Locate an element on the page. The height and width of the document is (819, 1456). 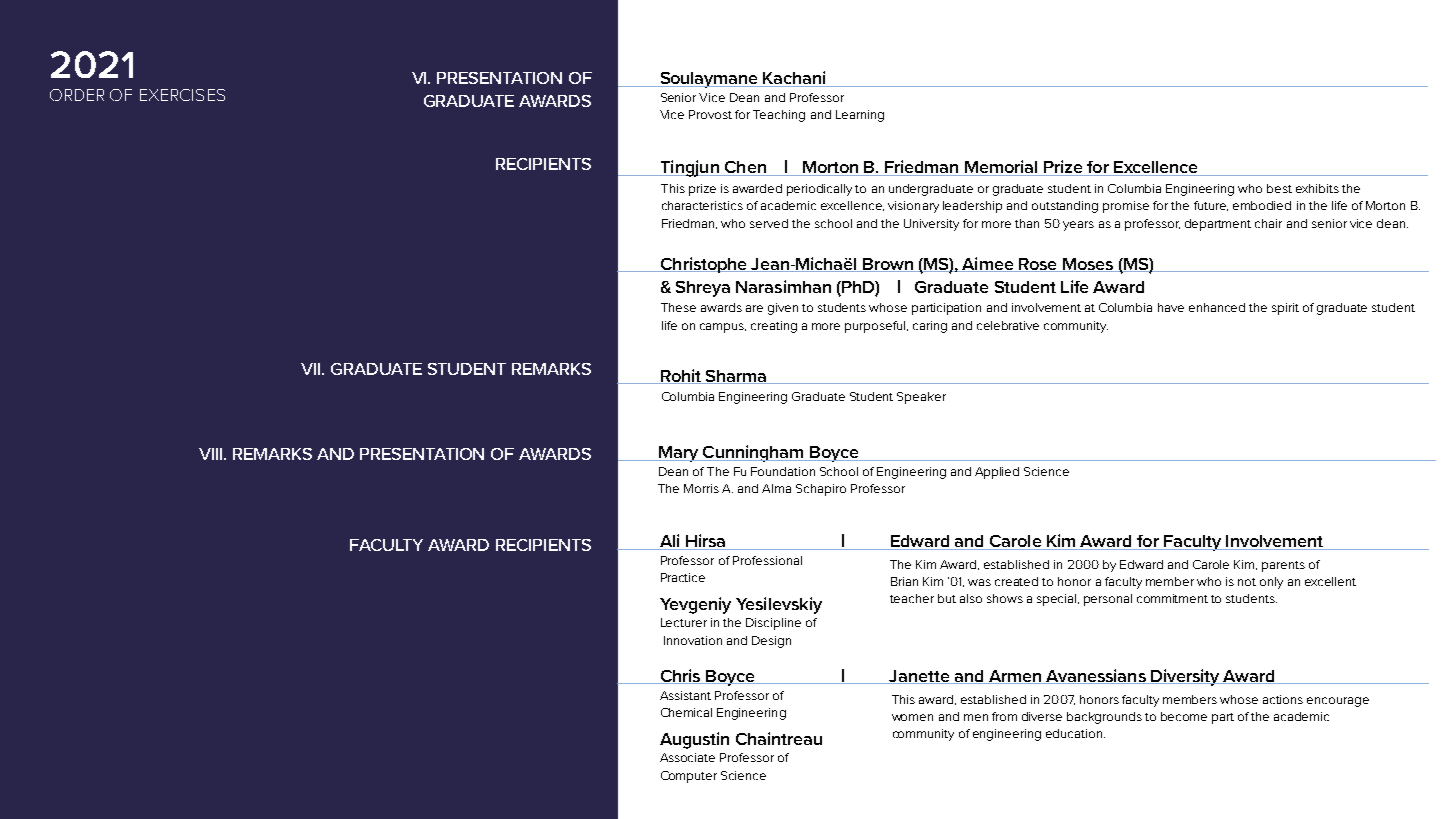
Innovation is located at coordinates (693, 640).
